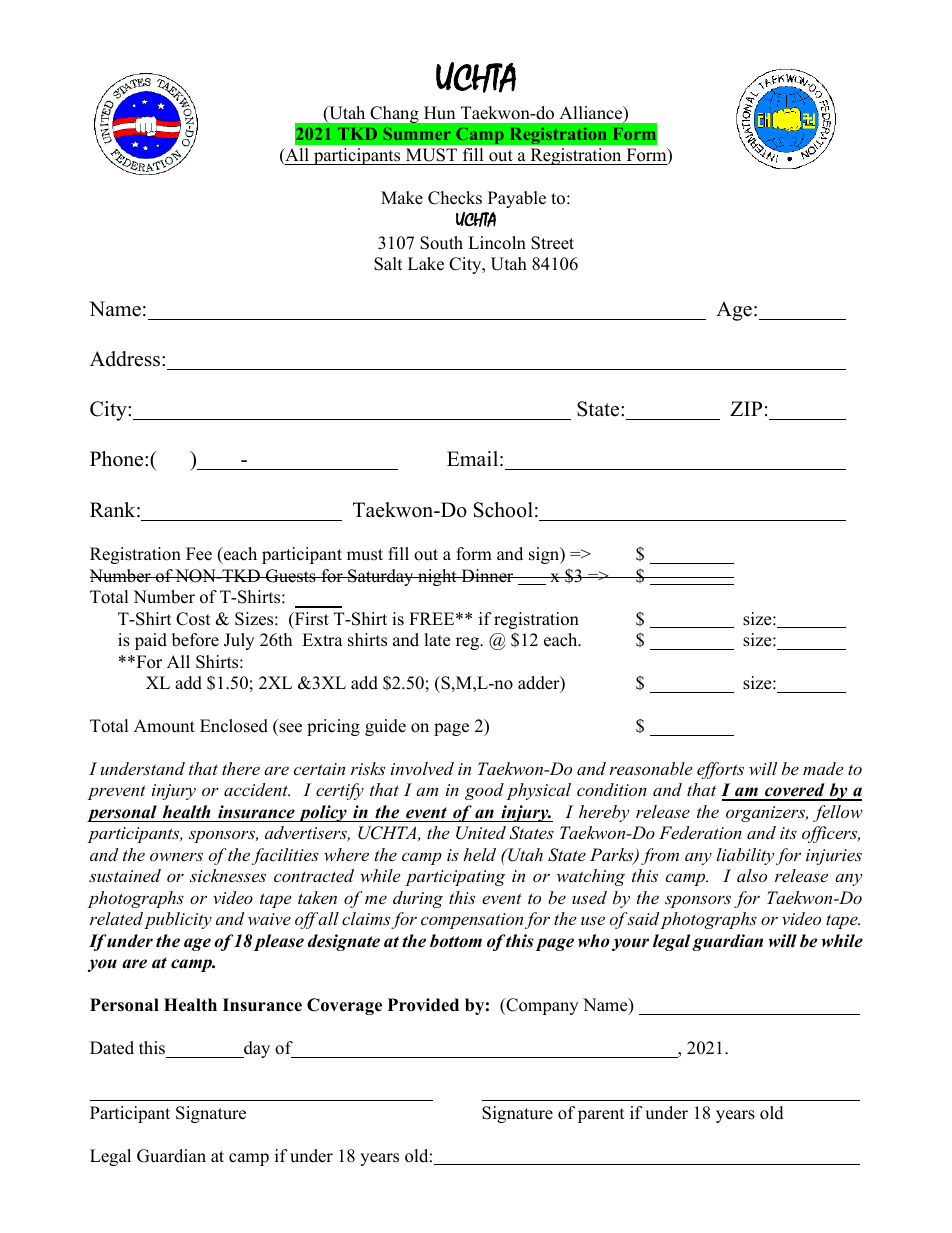  Describe the element at coordinates (112, 1048) in the image. I see `Dated` at that location.
